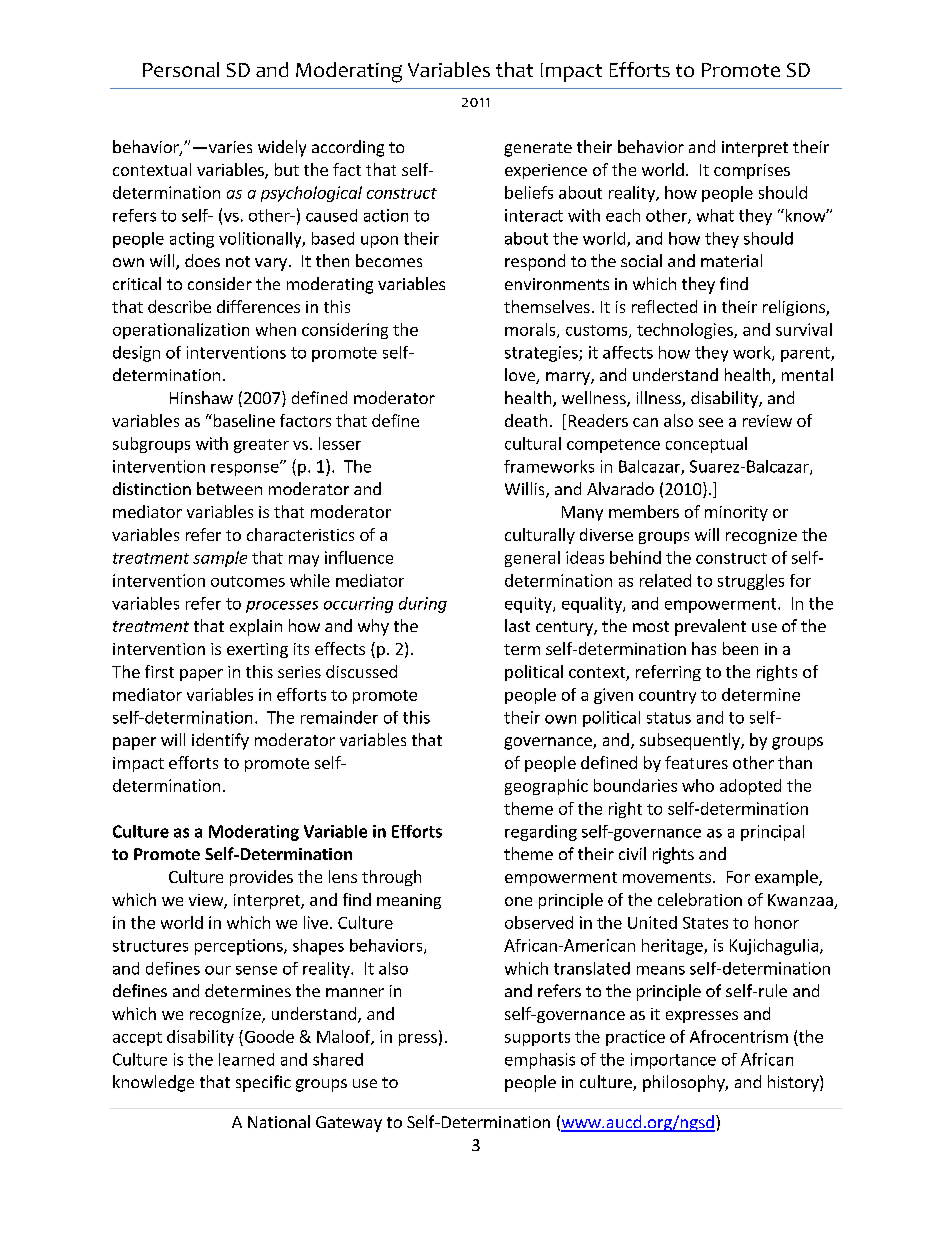 The width and height of the screenshot is (952, 1233). What do you see at coordinates (546, 787) in the screenshot?
I see `geographic` at bounding box center [546, 787].
